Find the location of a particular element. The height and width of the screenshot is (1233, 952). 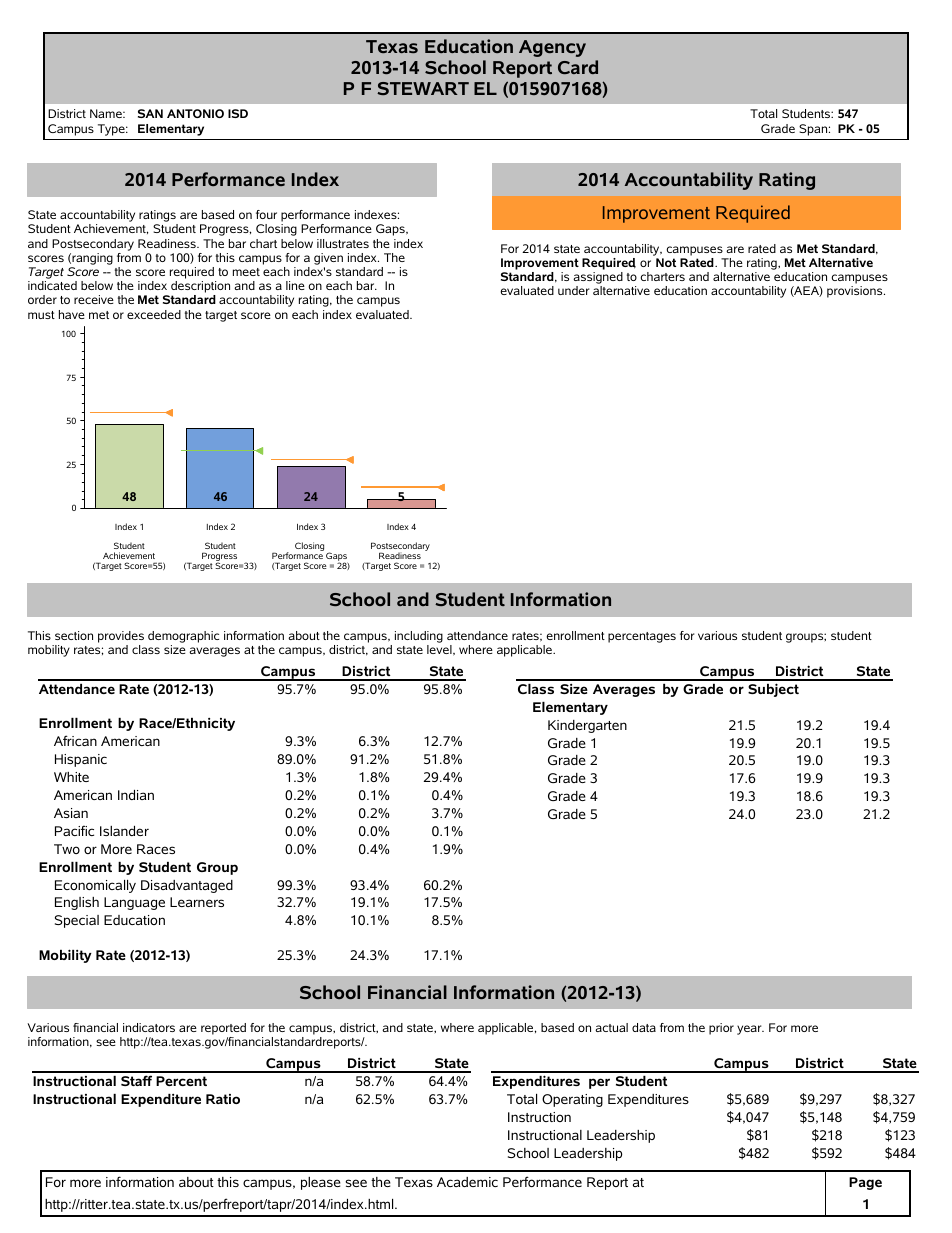

Academic is located at coordinates (467, 1182).
